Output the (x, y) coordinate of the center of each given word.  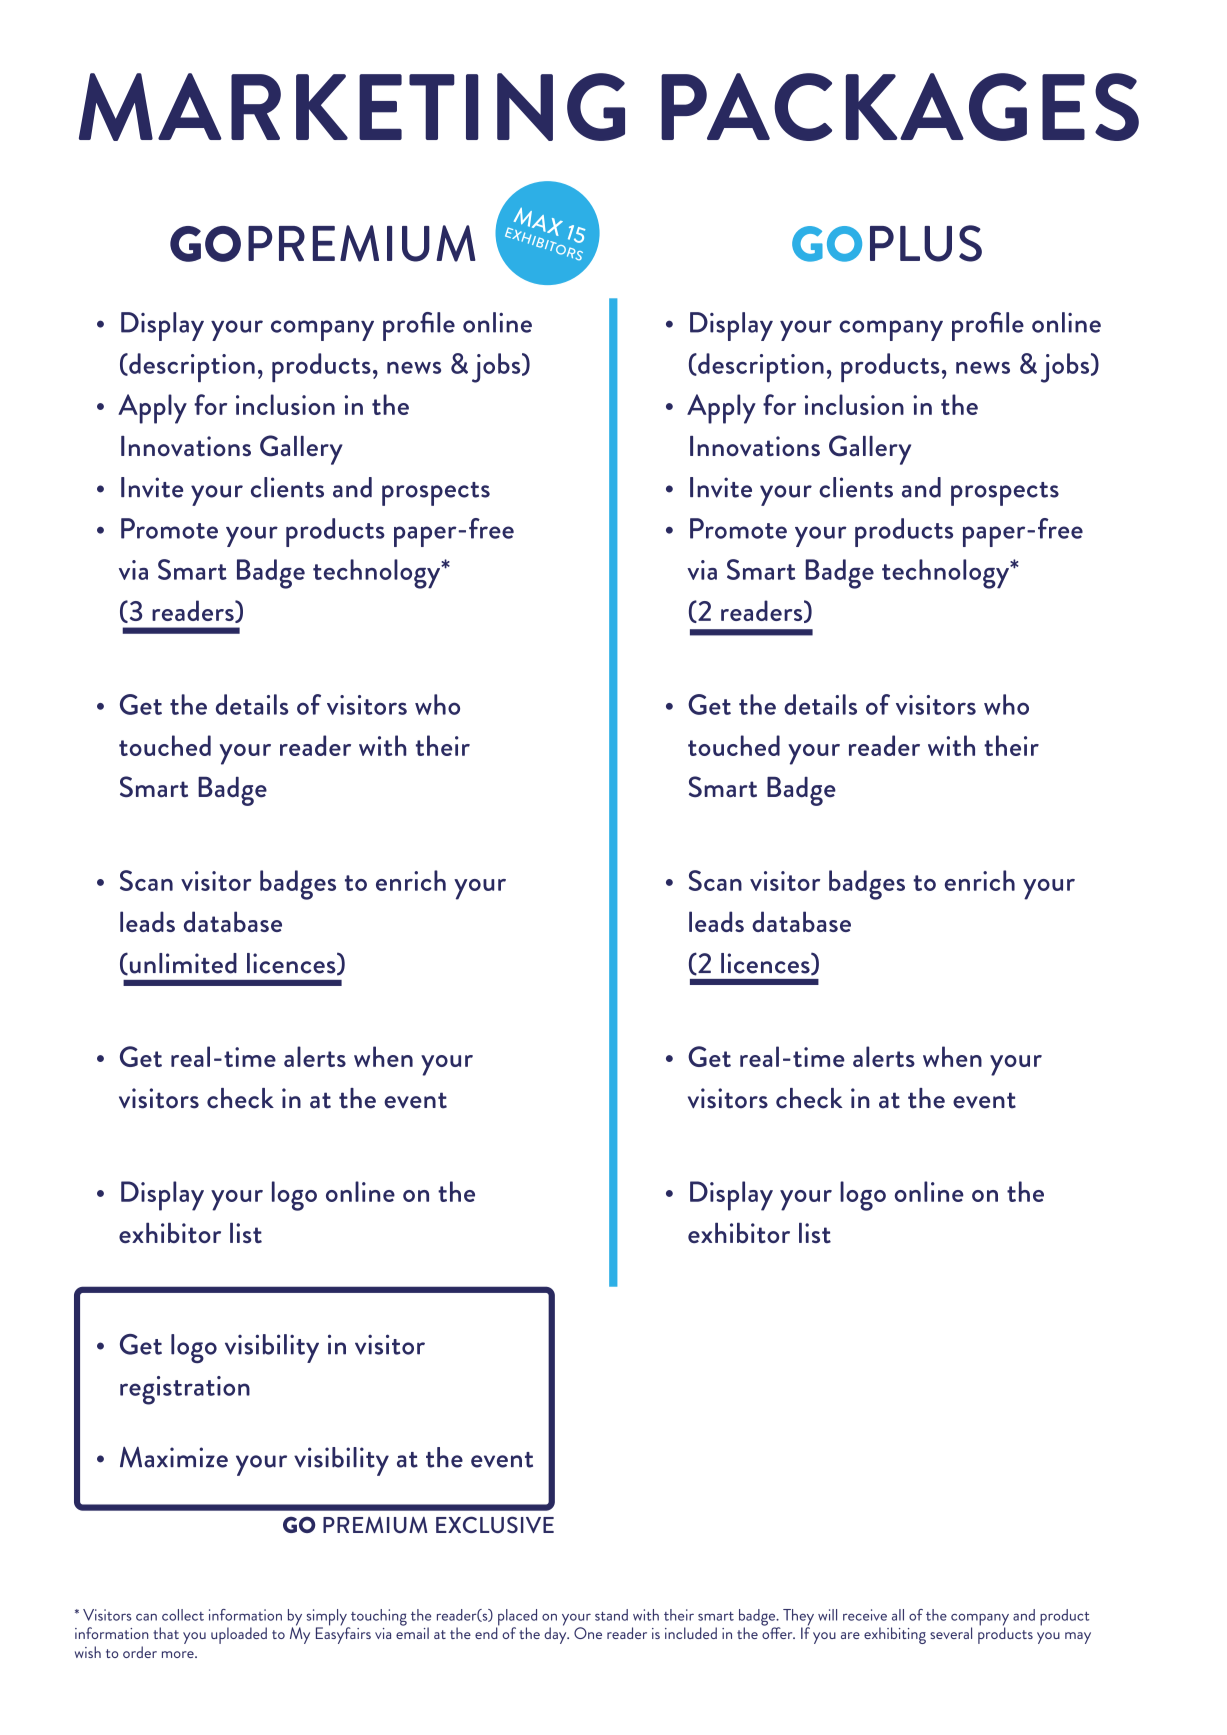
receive (865, 1615)
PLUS (926, 243)
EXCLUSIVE (495, 1524)
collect (183, 1615)
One (588, 1633)
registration (185, 1390)
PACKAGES (900, 107)
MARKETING (352, 107)
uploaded (239, 1635)
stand (611, 1615)
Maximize (174, 1457)
